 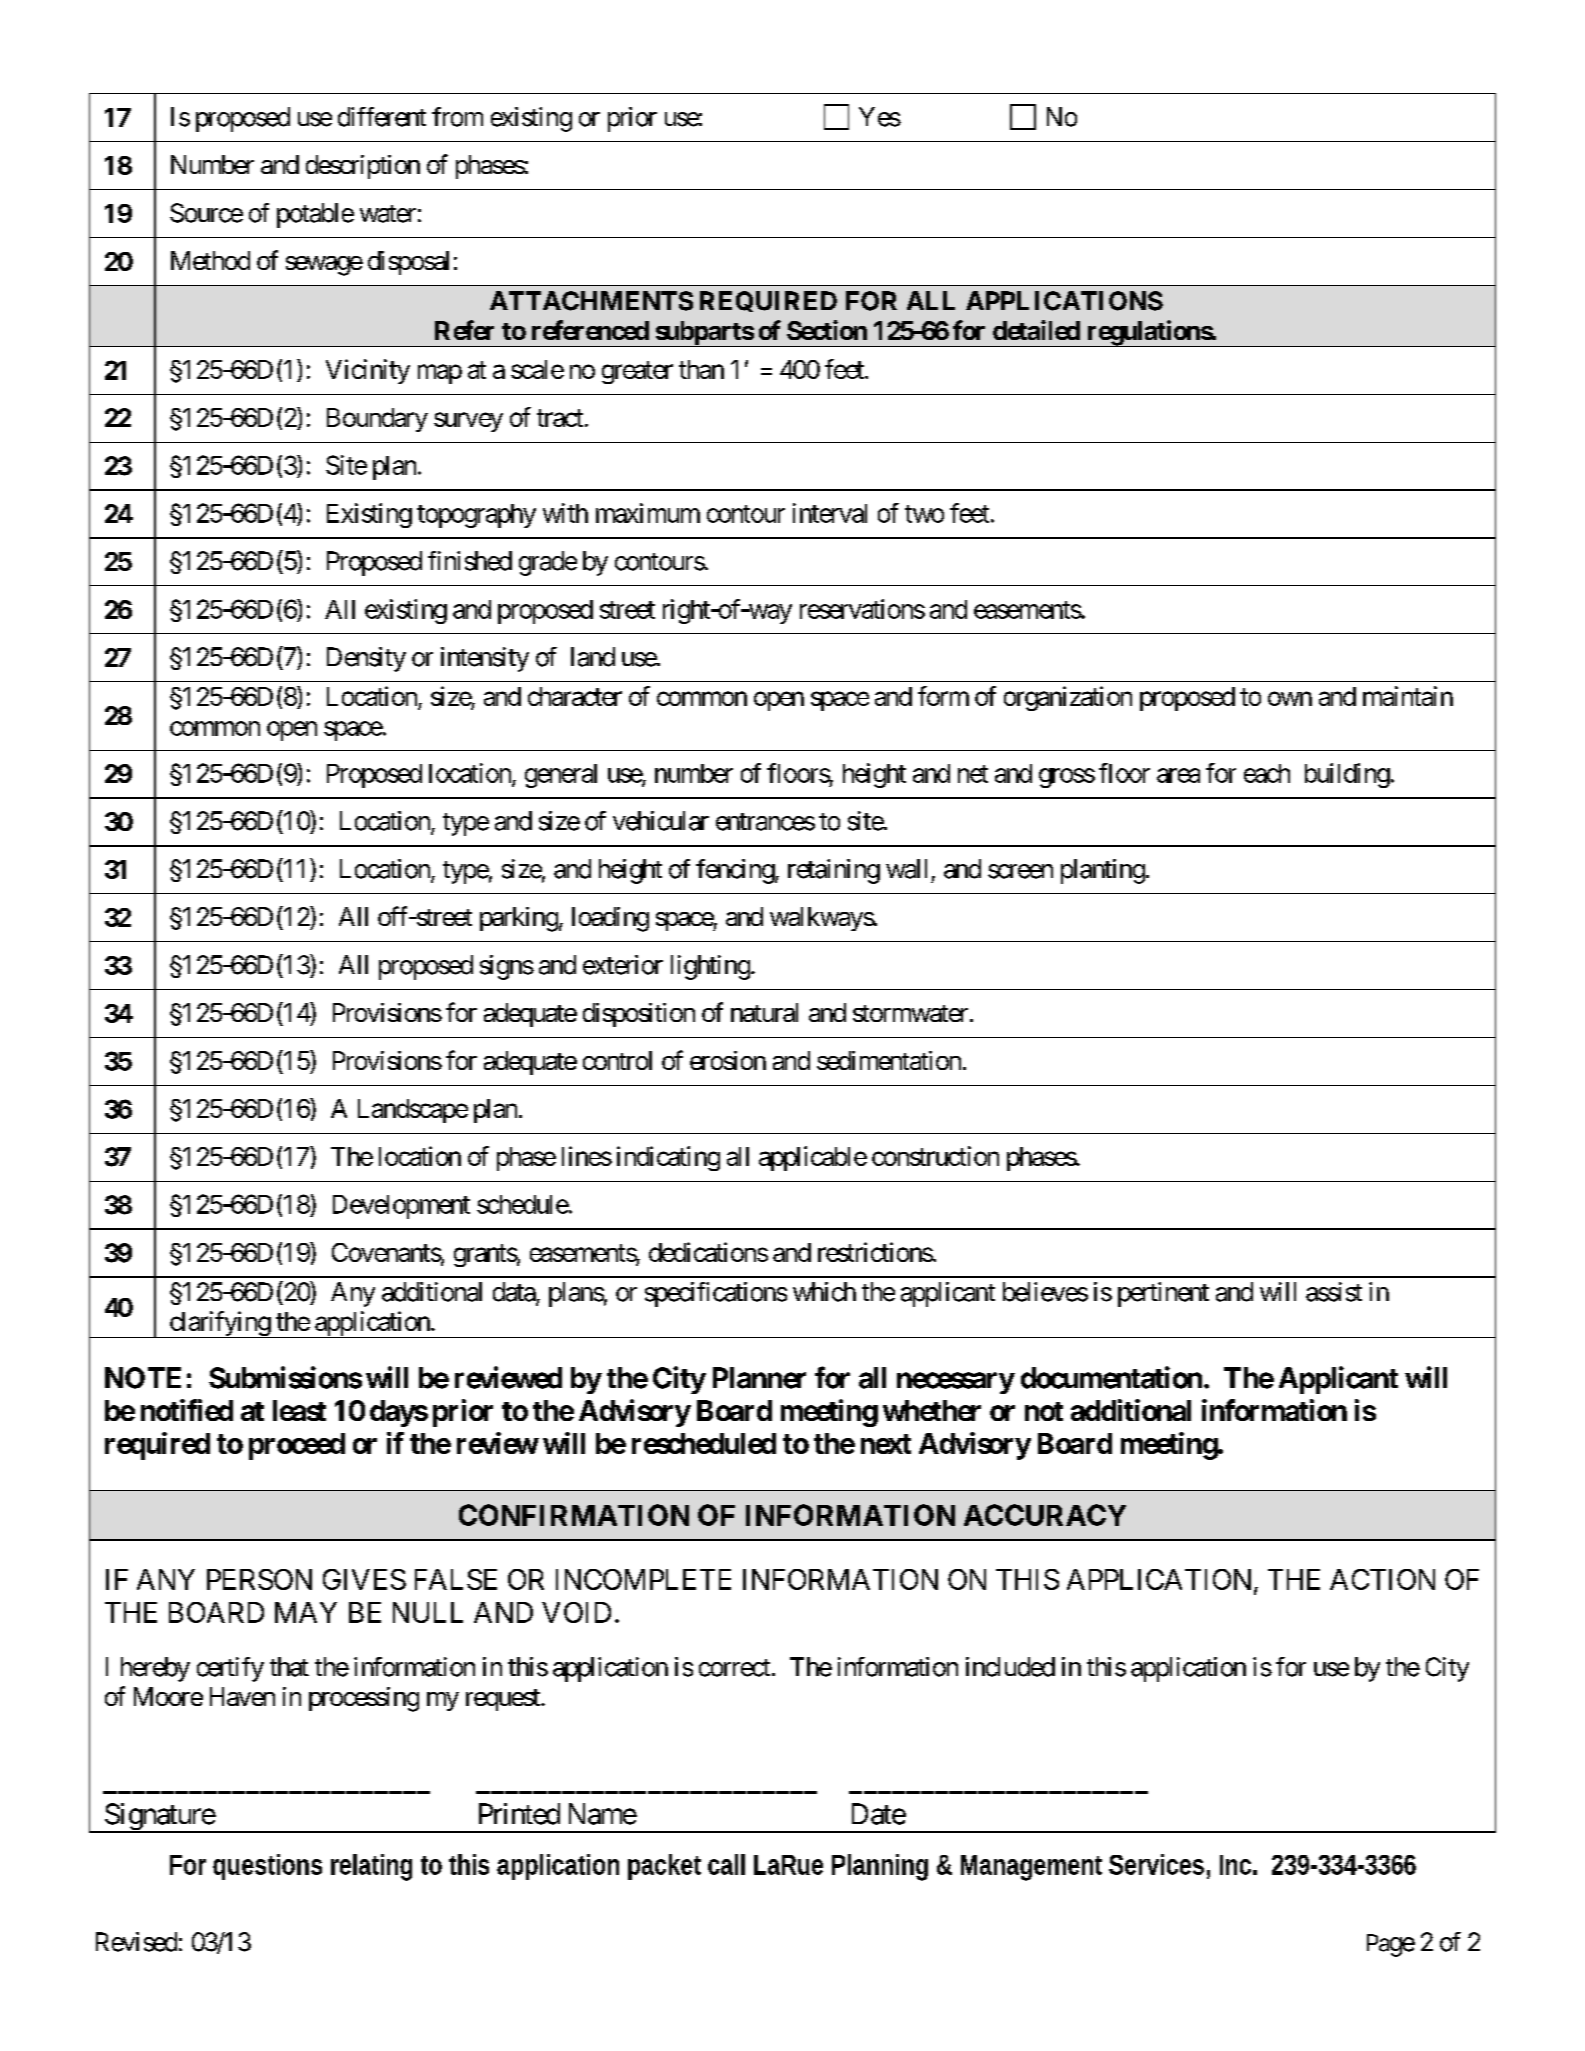 I want to click on call, so click(x=726, y=1864).
